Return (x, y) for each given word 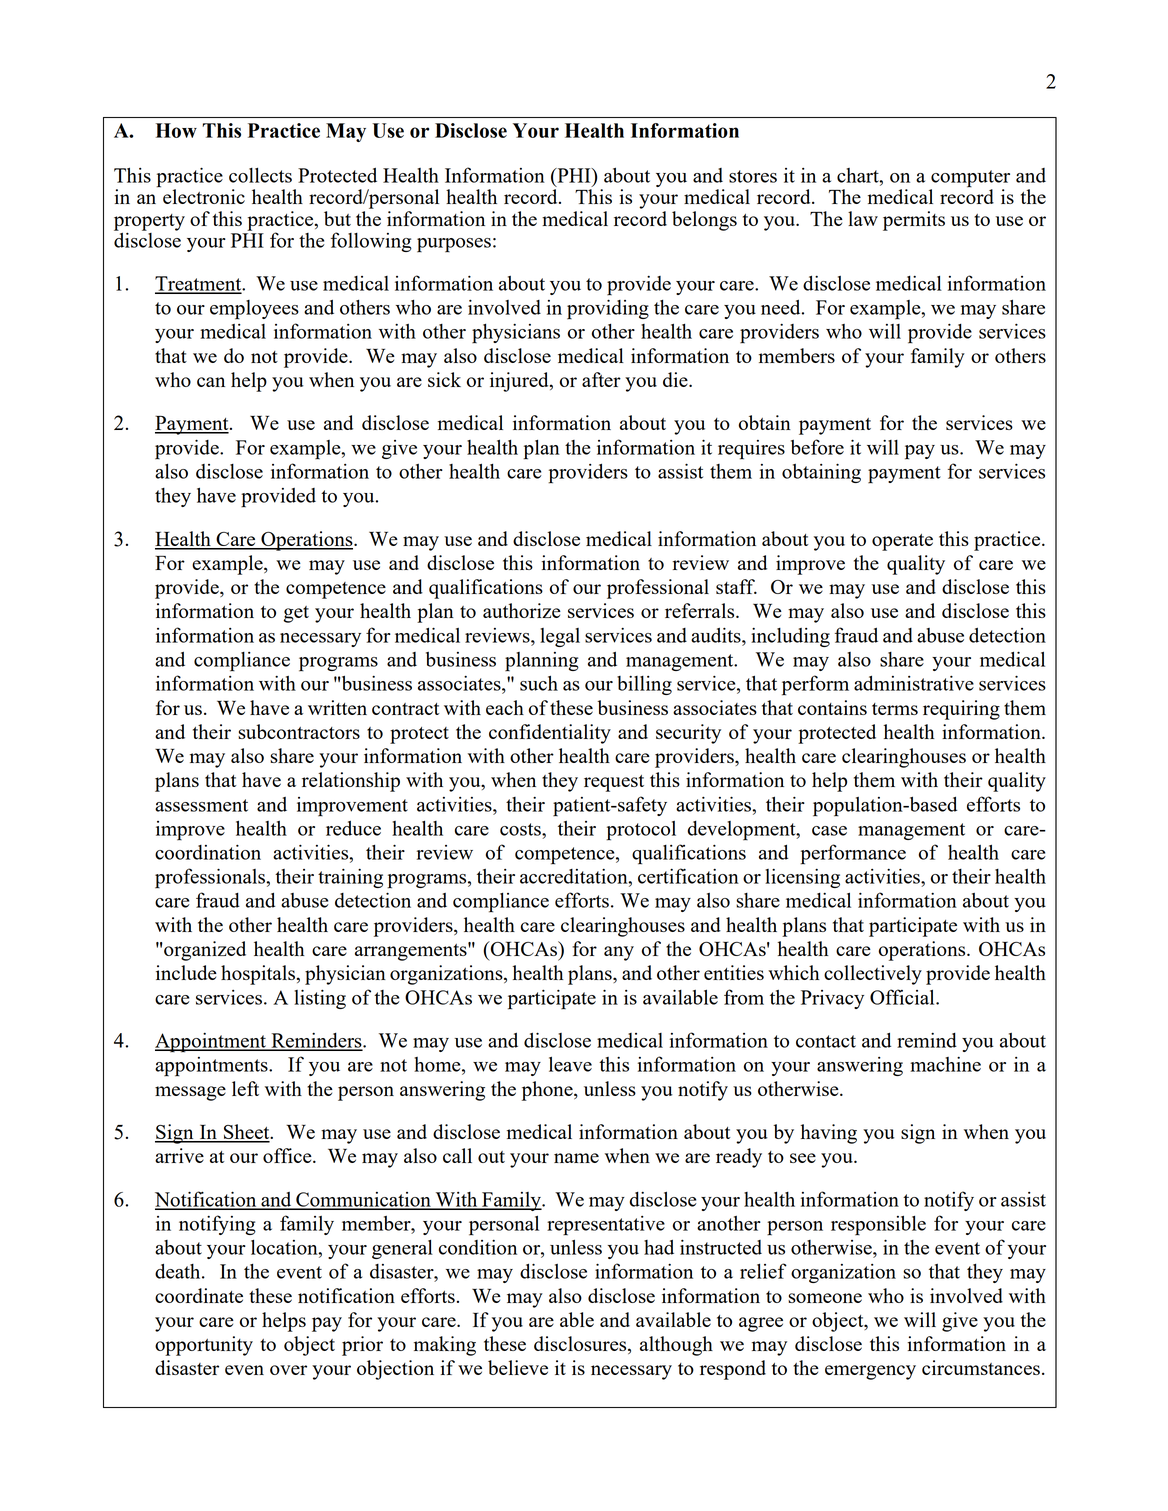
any (619, 953)
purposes (454, 245)
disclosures (581, 1345)
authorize (522, 610)
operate (902, 542)
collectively (873, 975)
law (863, 218)
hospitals (258, 975)
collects (260, 175)
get (296, 614)
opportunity (204, 1346)
